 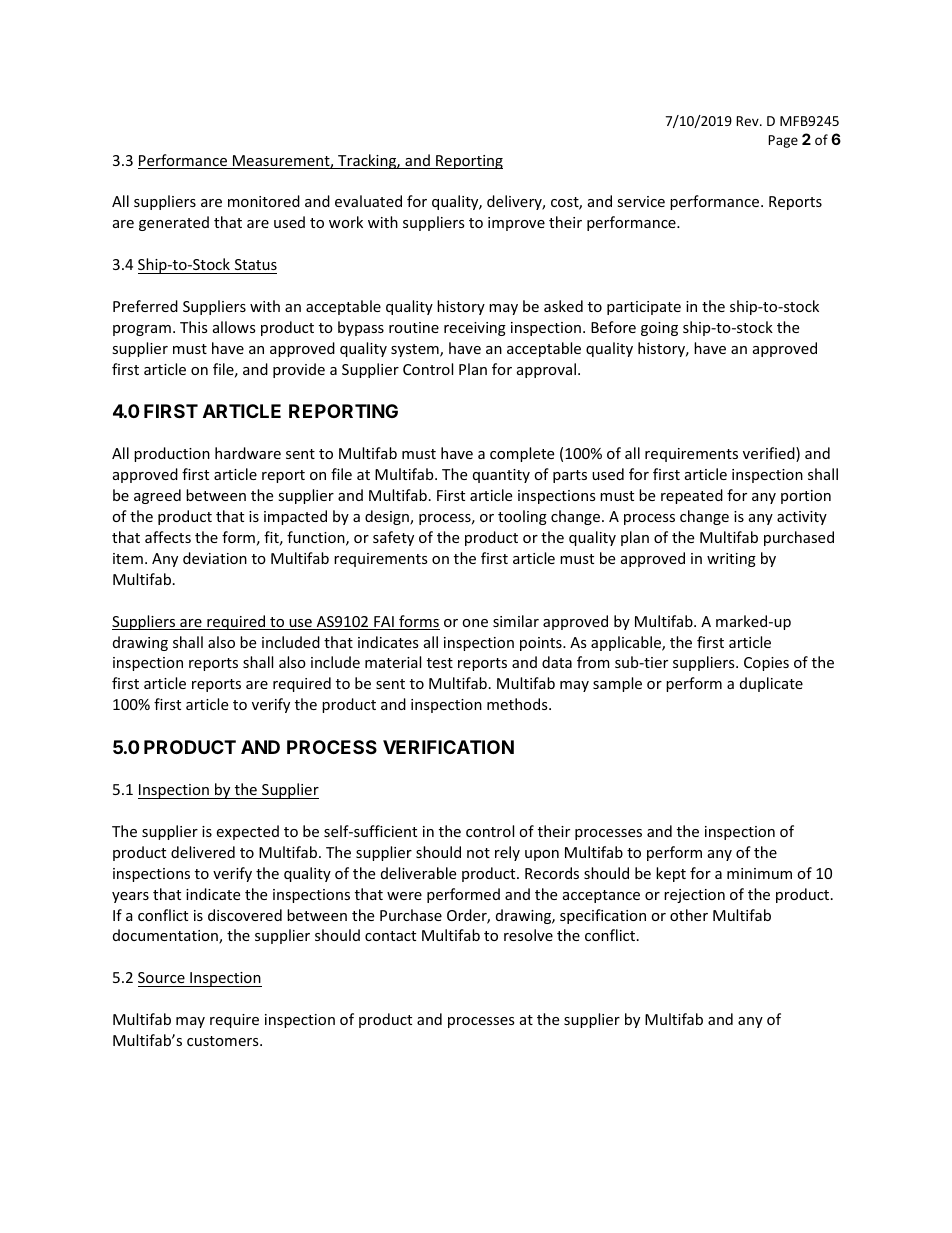 What do you see at coordinates (528, 935) in the screenshot?
I see `resolve` at bounding box center [528, 935].
